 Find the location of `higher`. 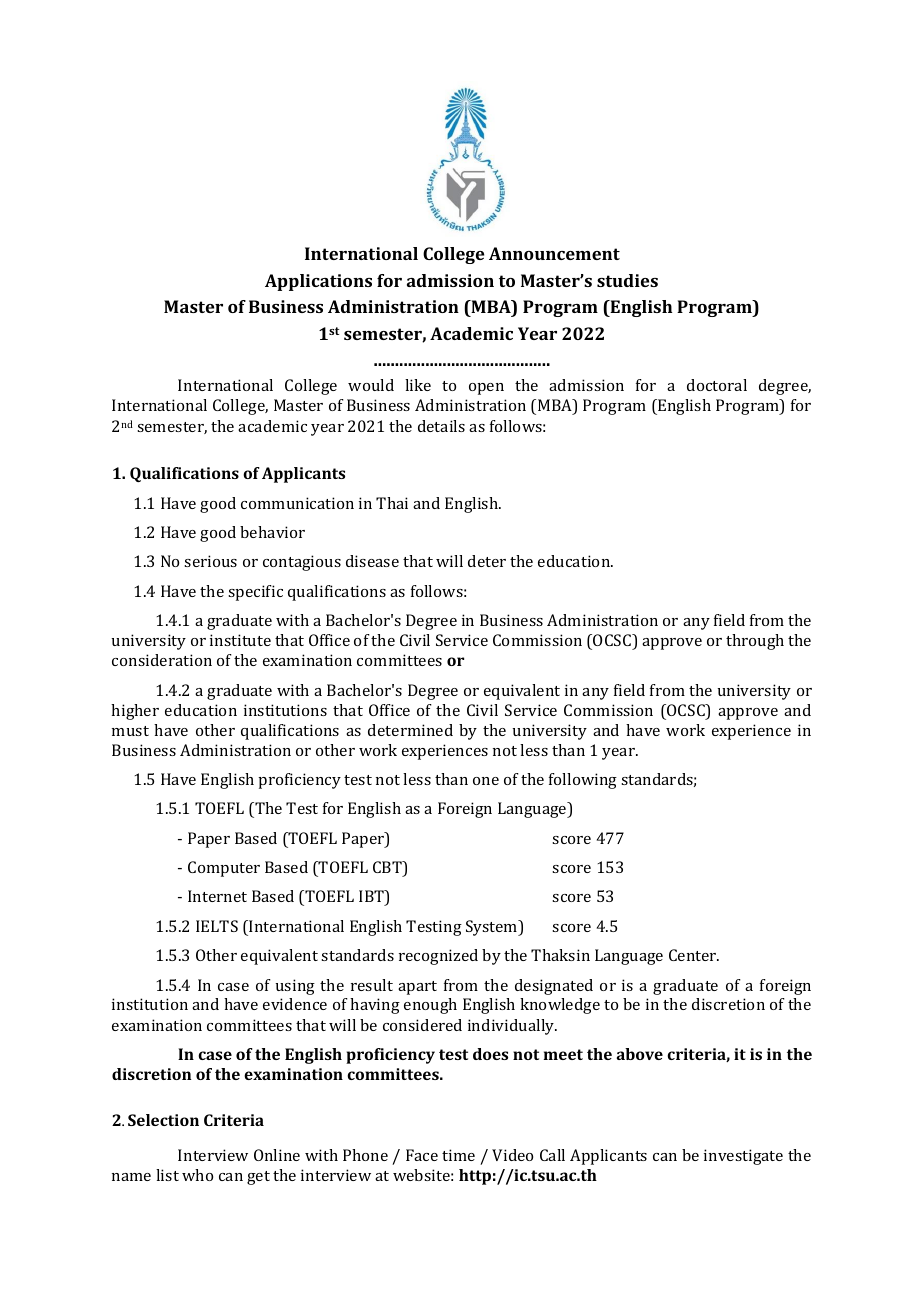

higher is located at coordinates (135, 712).
